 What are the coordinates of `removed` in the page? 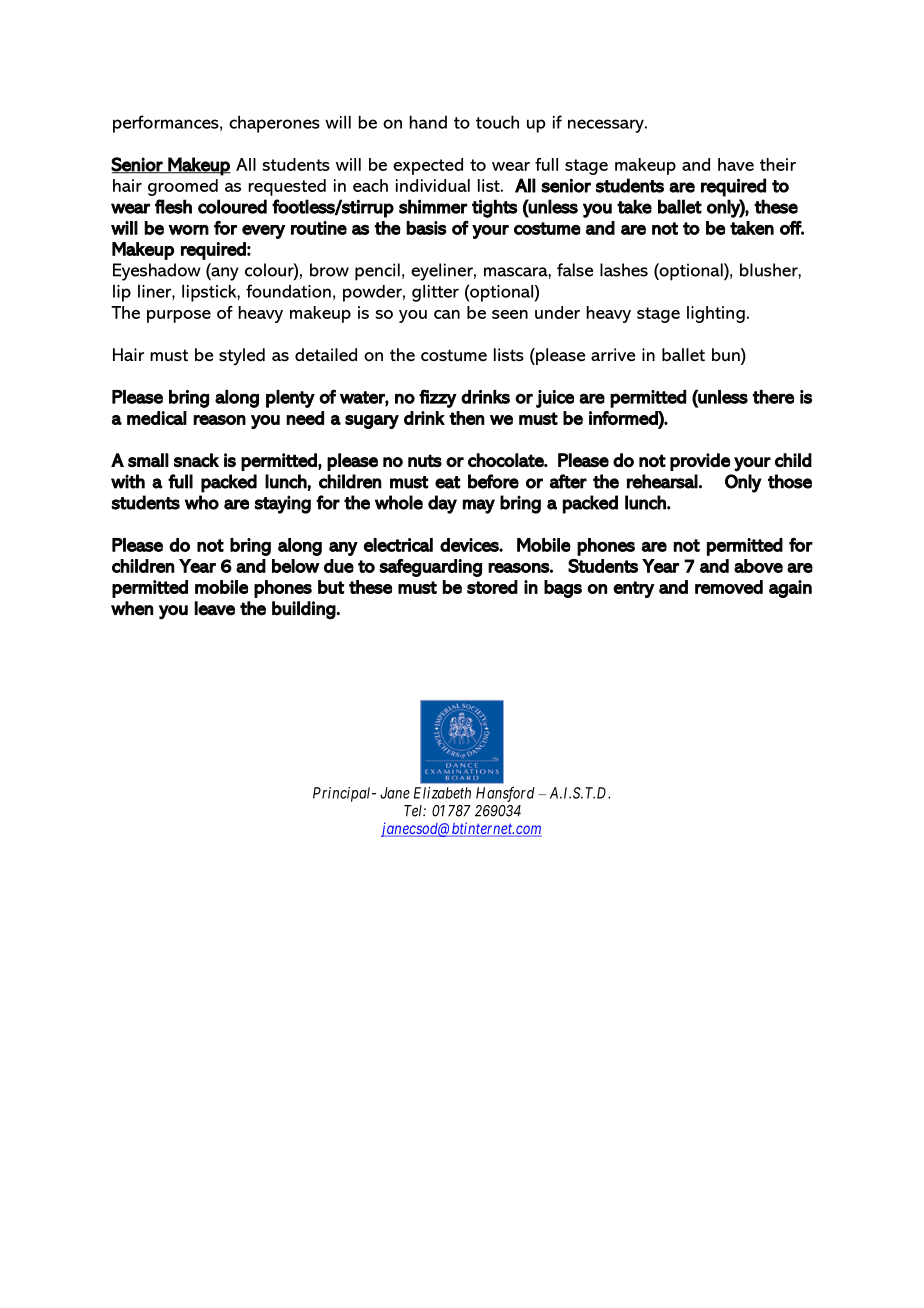 It's located at (729, 587).
